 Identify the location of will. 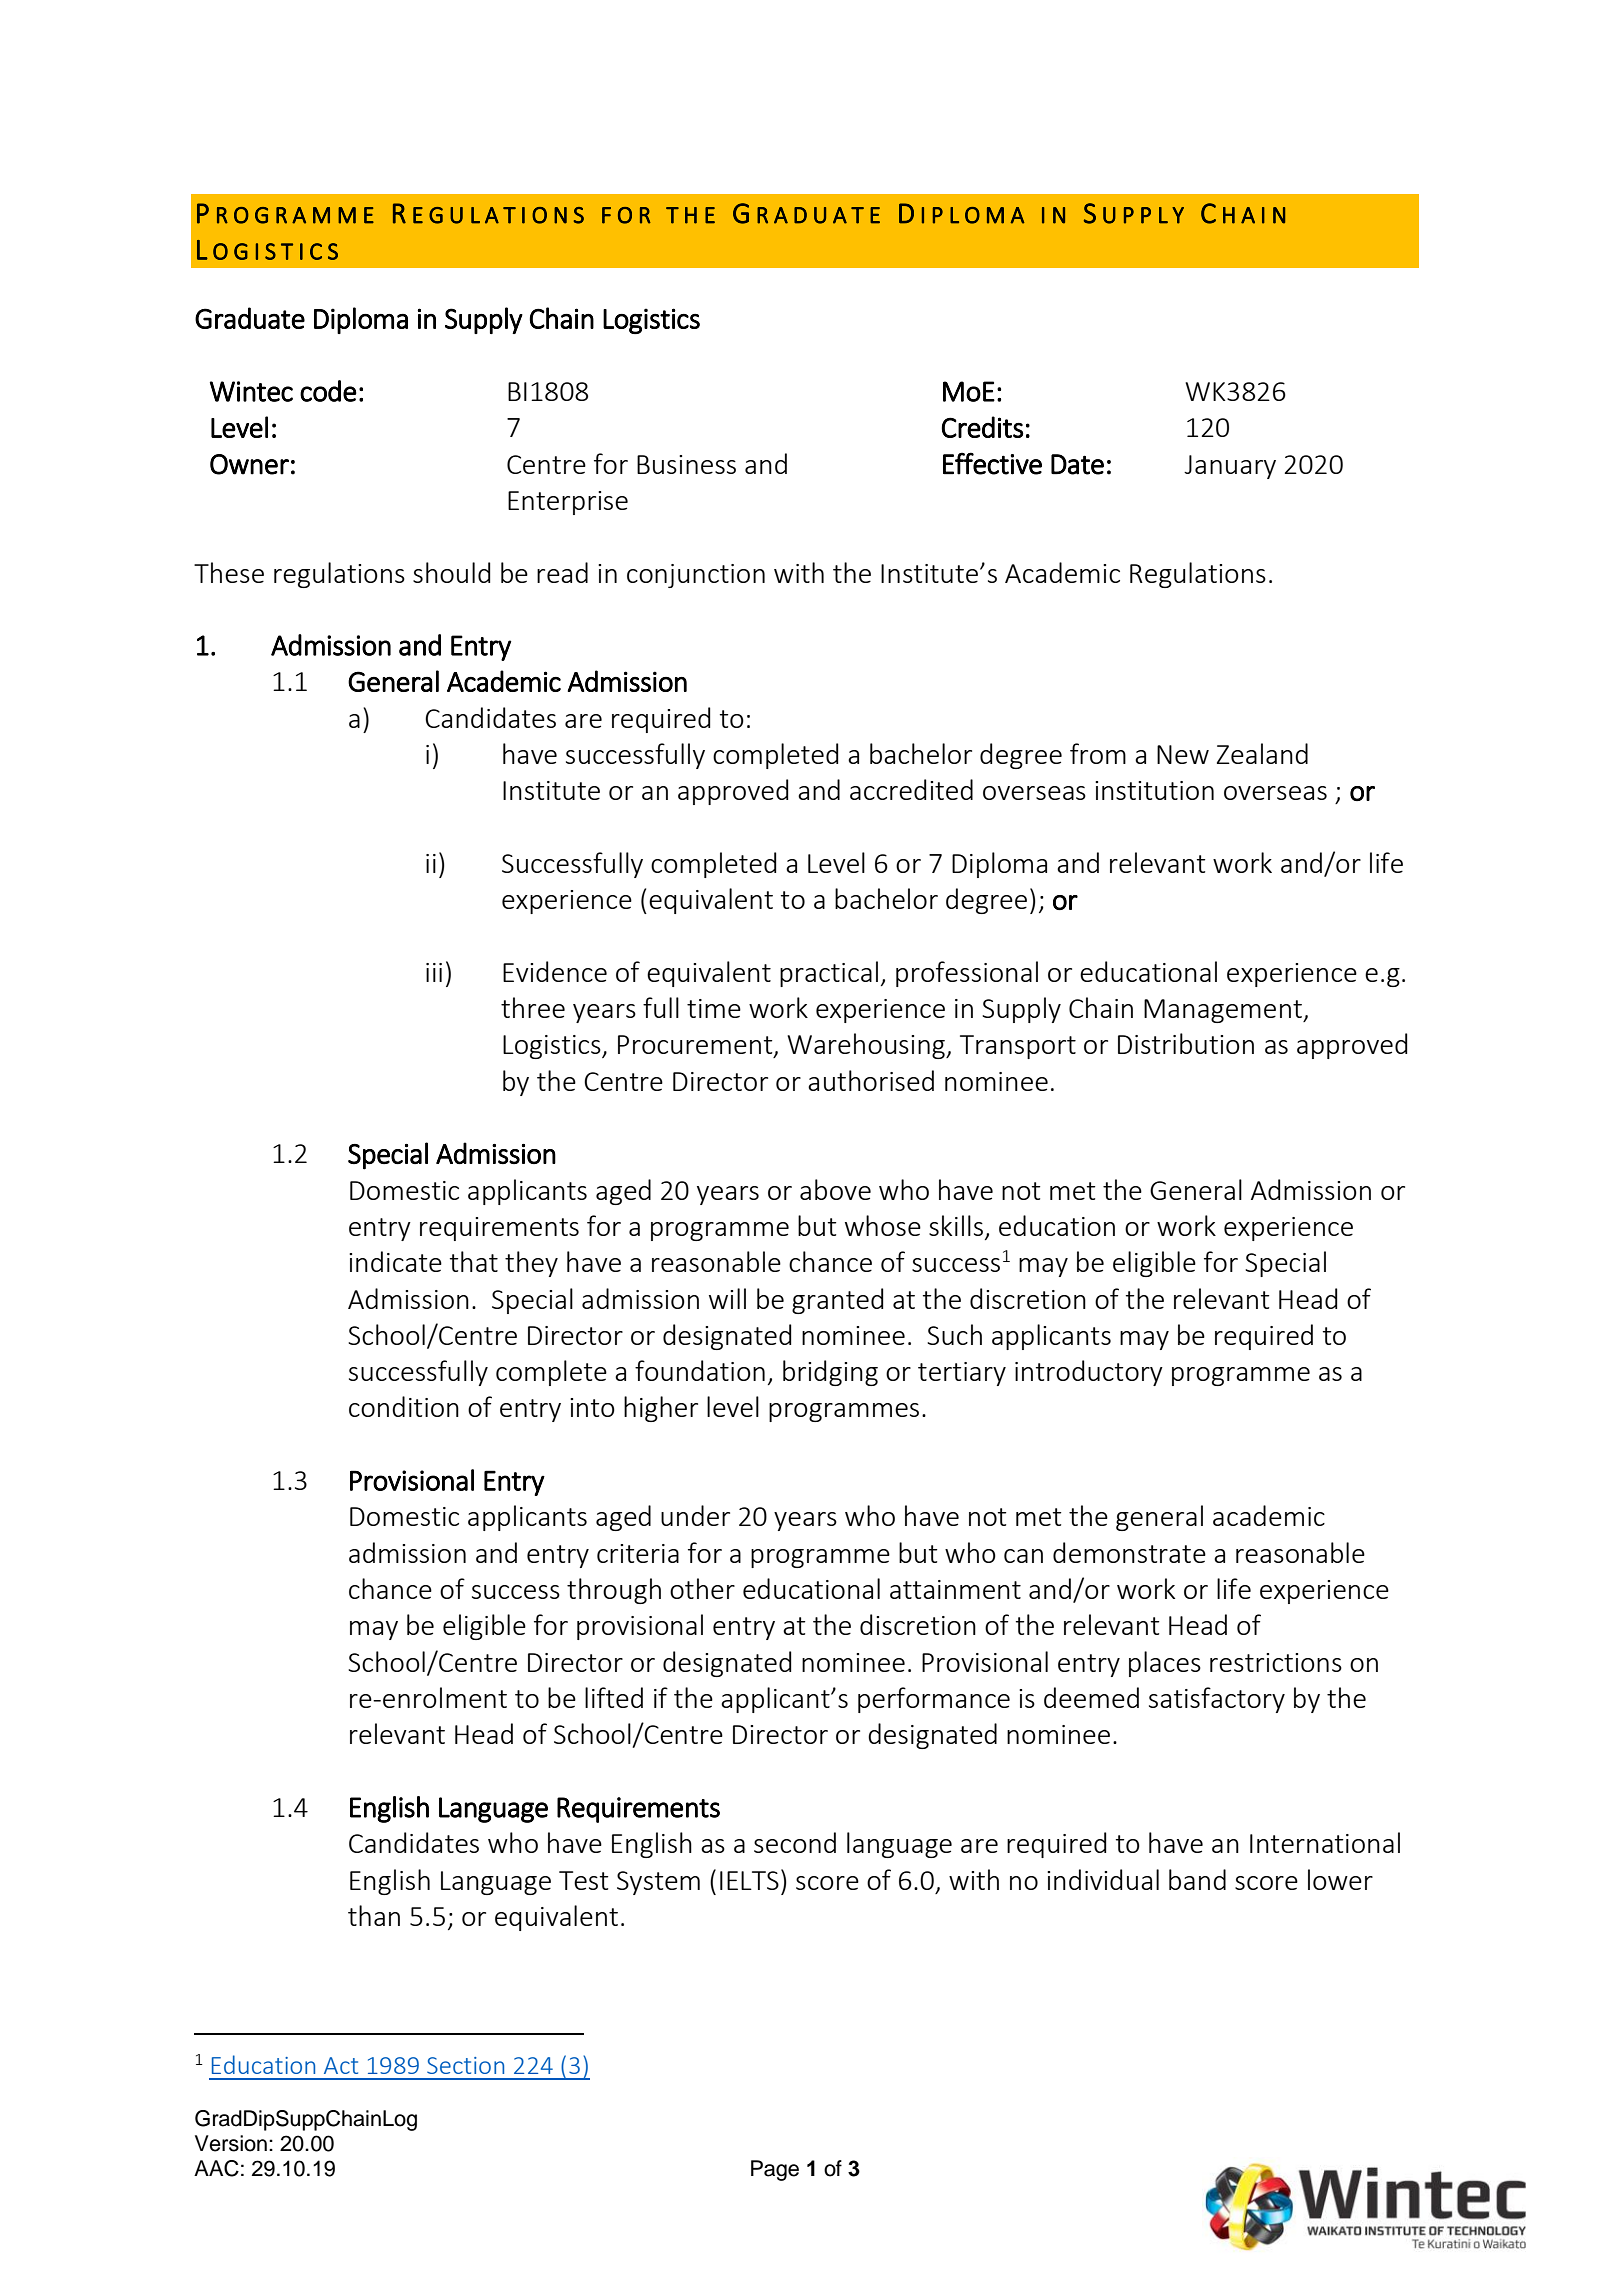
(727, 1298).
